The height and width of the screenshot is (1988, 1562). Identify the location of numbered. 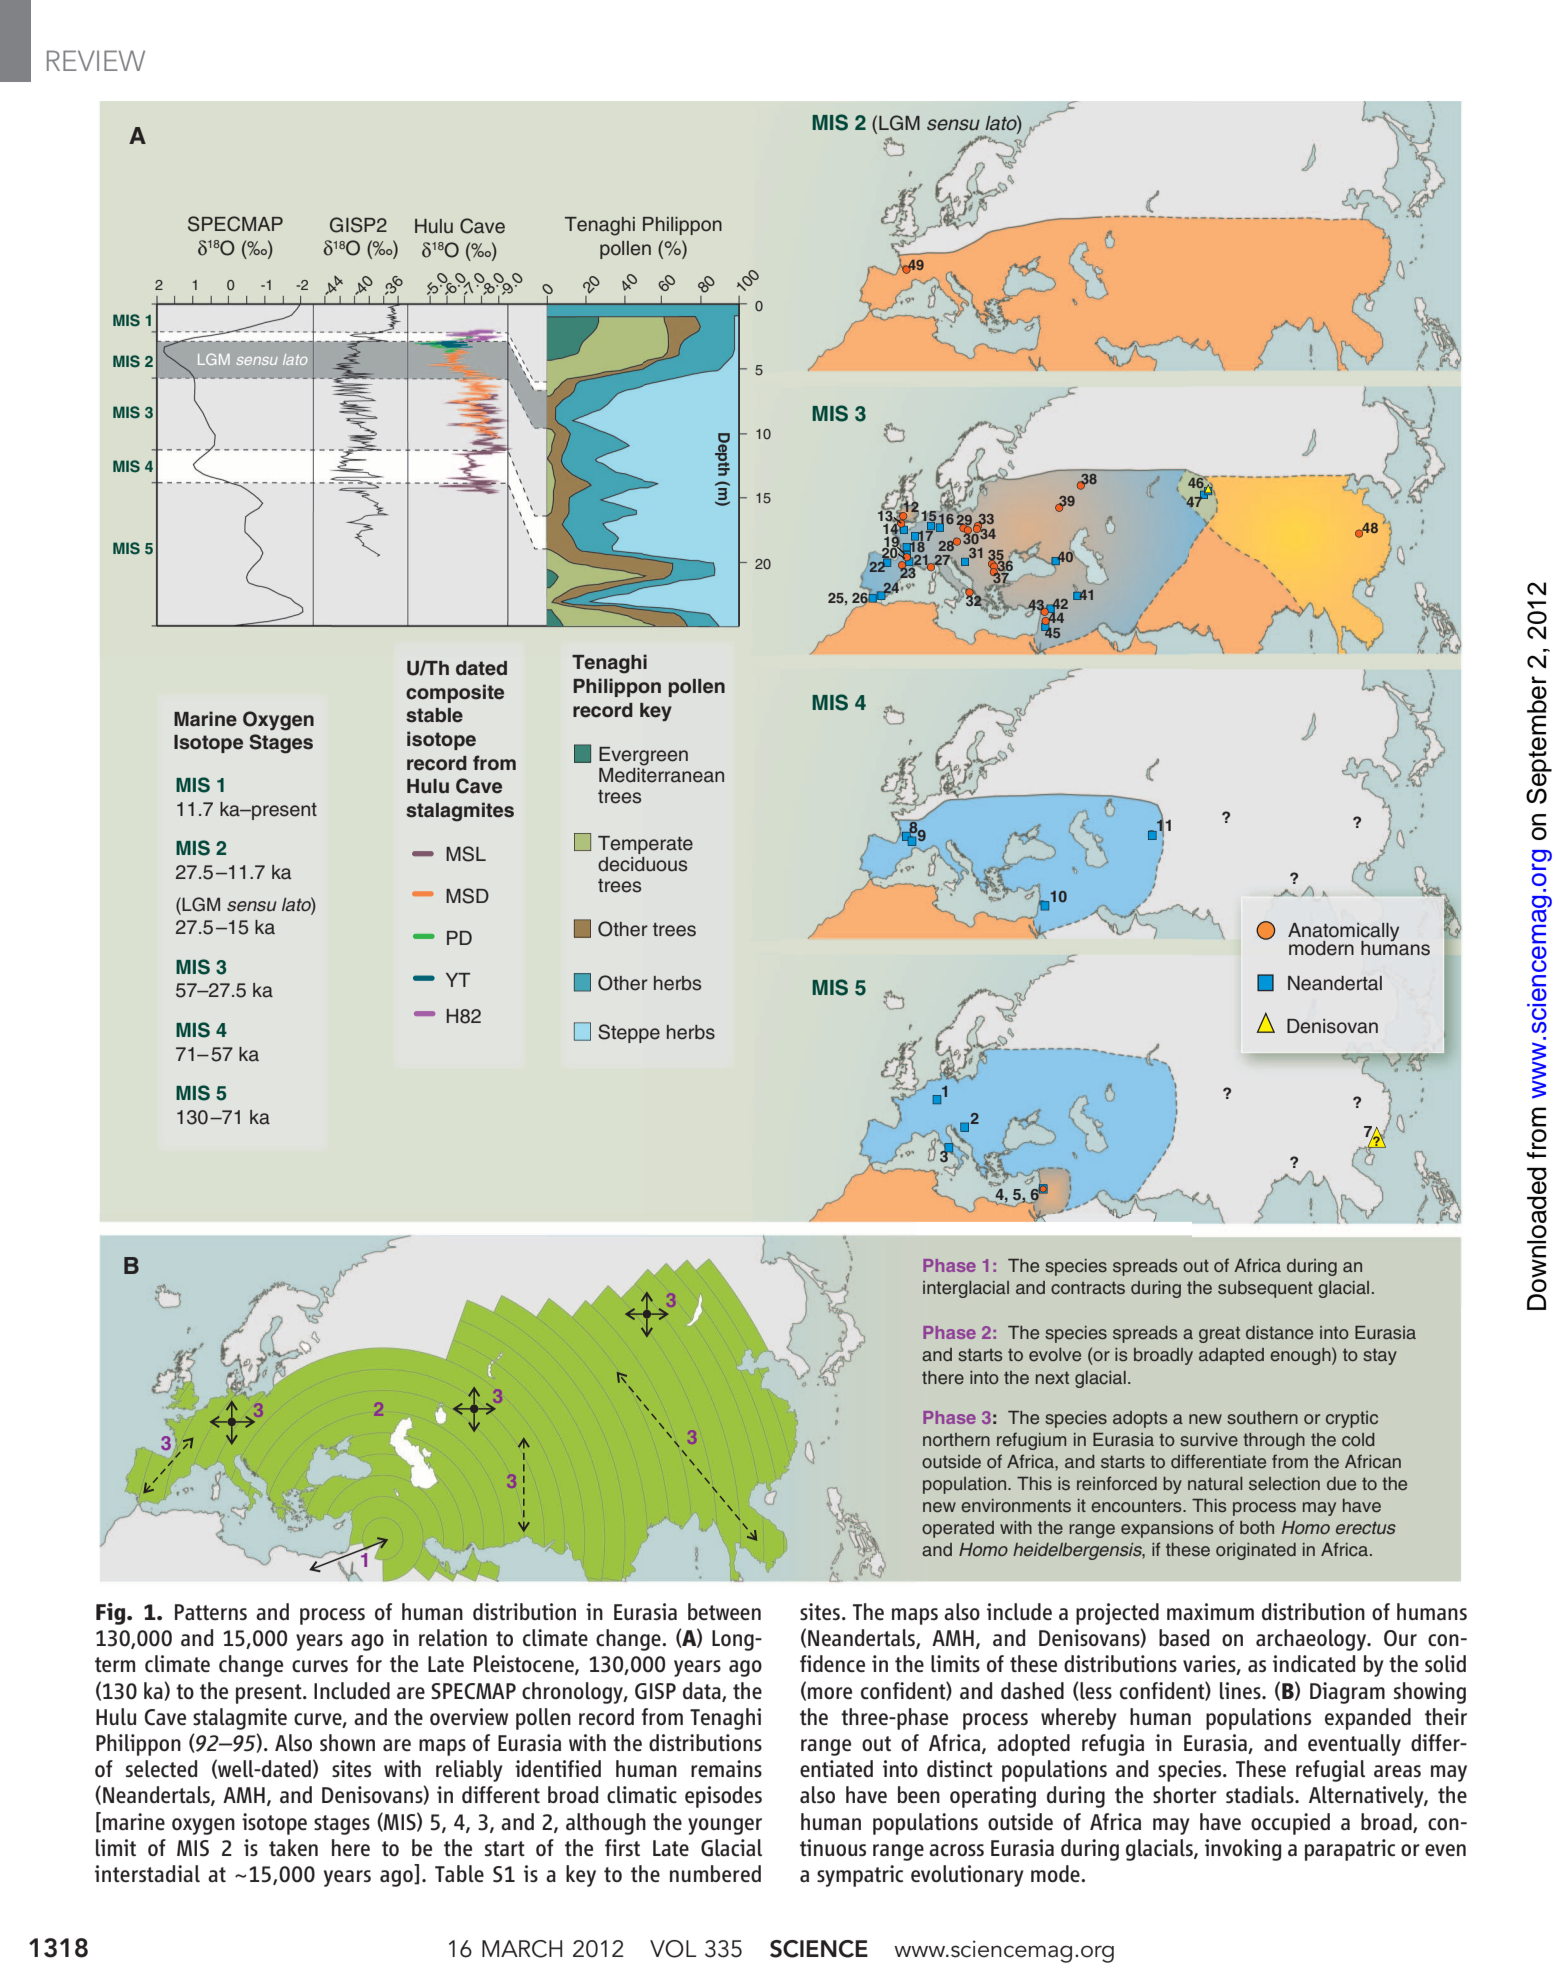
(715, 1873).
